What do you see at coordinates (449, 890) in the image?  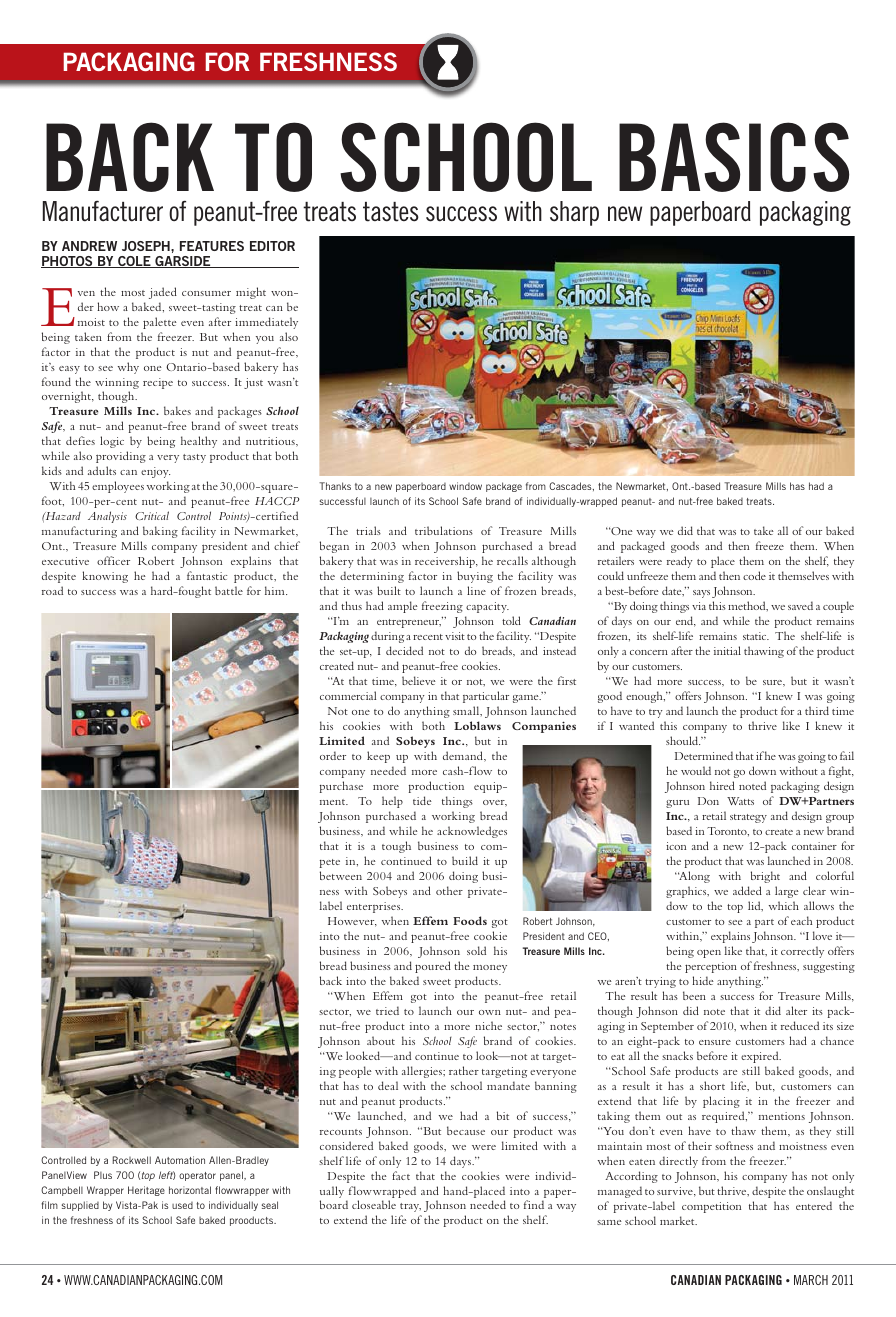 I see `other` at bounding box center [449, 890].
